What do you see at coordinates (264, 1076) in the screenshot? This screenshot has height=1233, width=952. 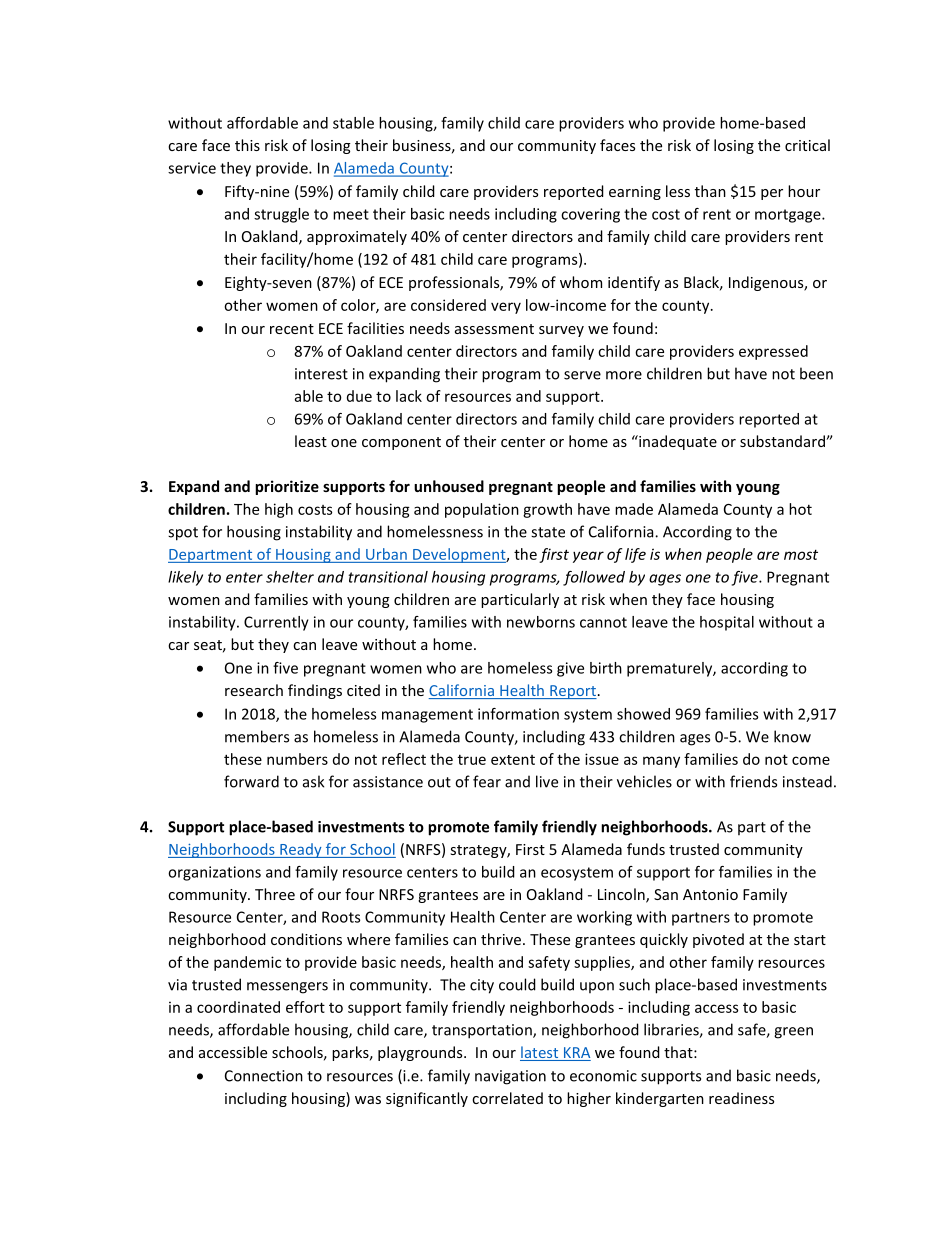 I see `Connection` at bounding box center [264, 1076].
